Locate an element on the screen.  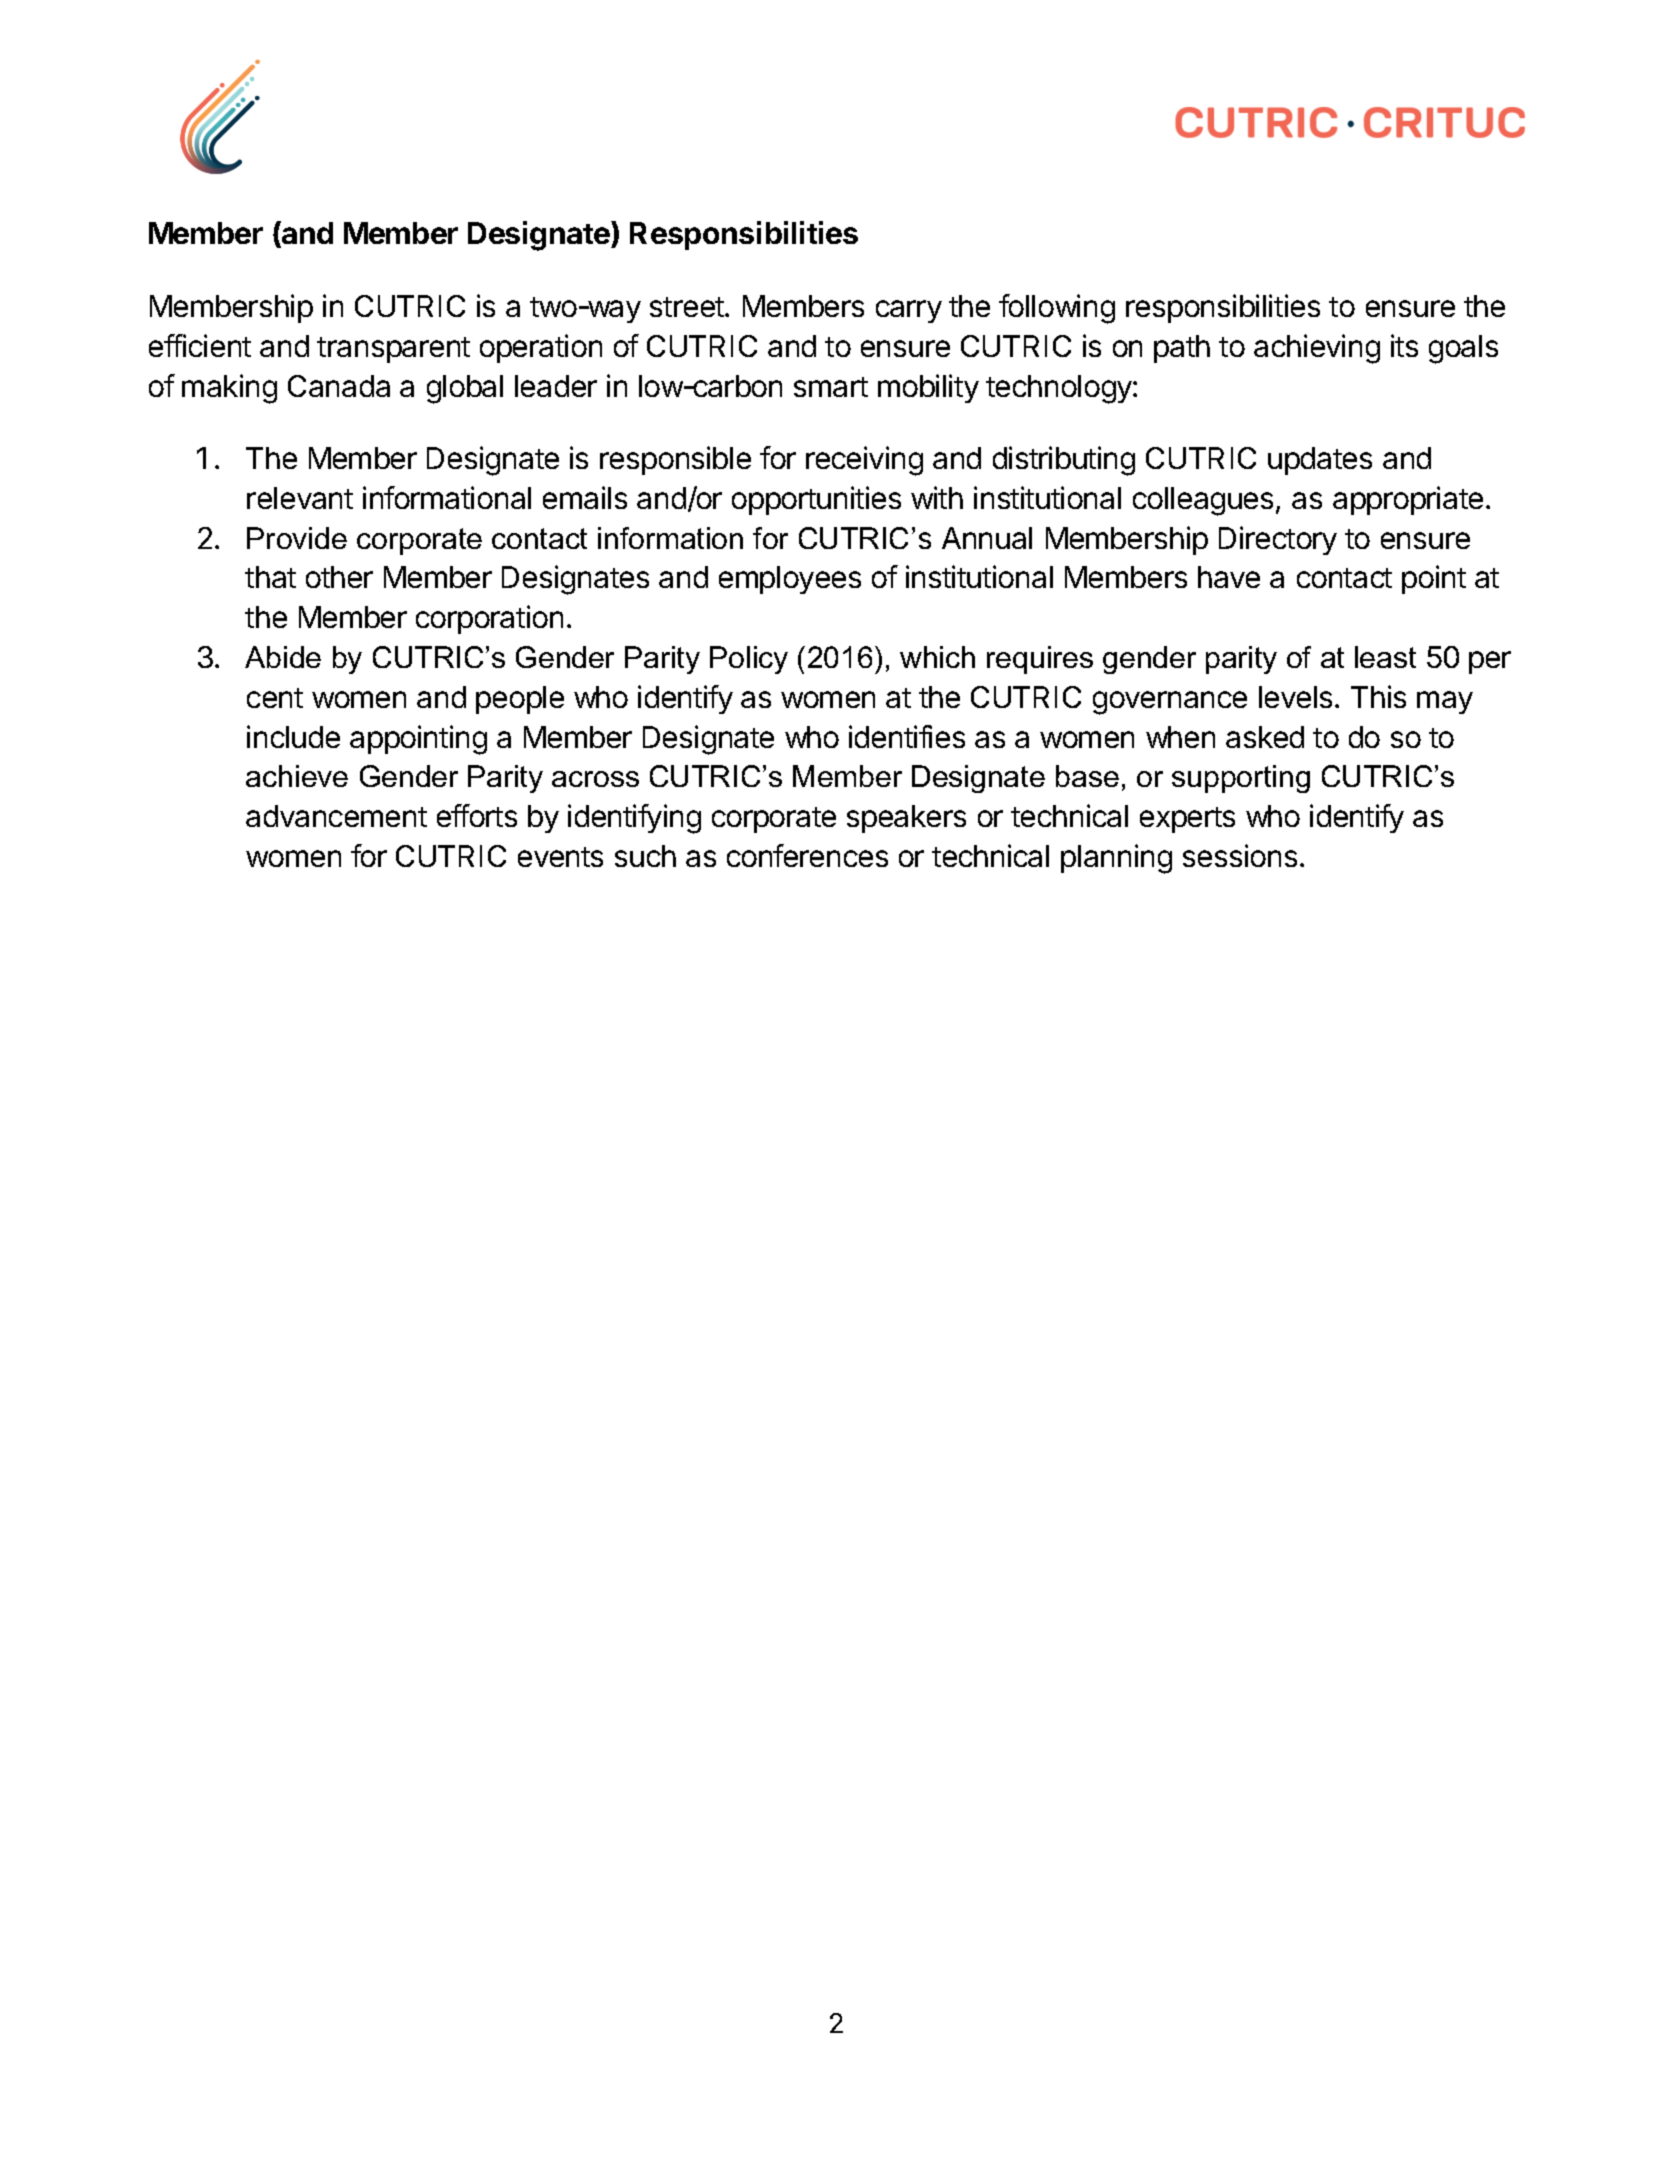
transparent is located at coordinates (393, 350).
